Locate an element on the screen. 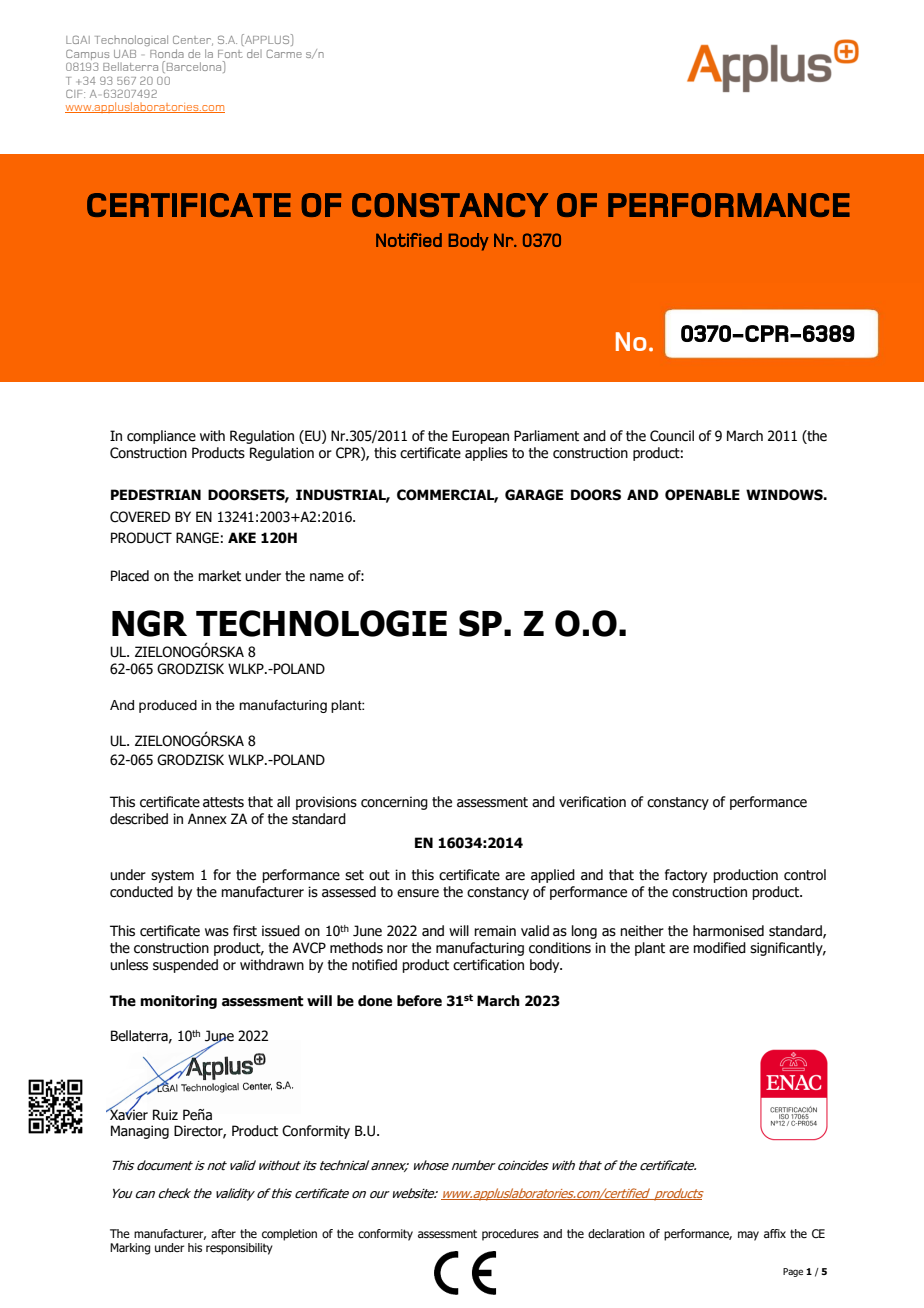 The width and height of the screenshot is (924, 1308). OPENABLE is located at coordinates (702, 495).
